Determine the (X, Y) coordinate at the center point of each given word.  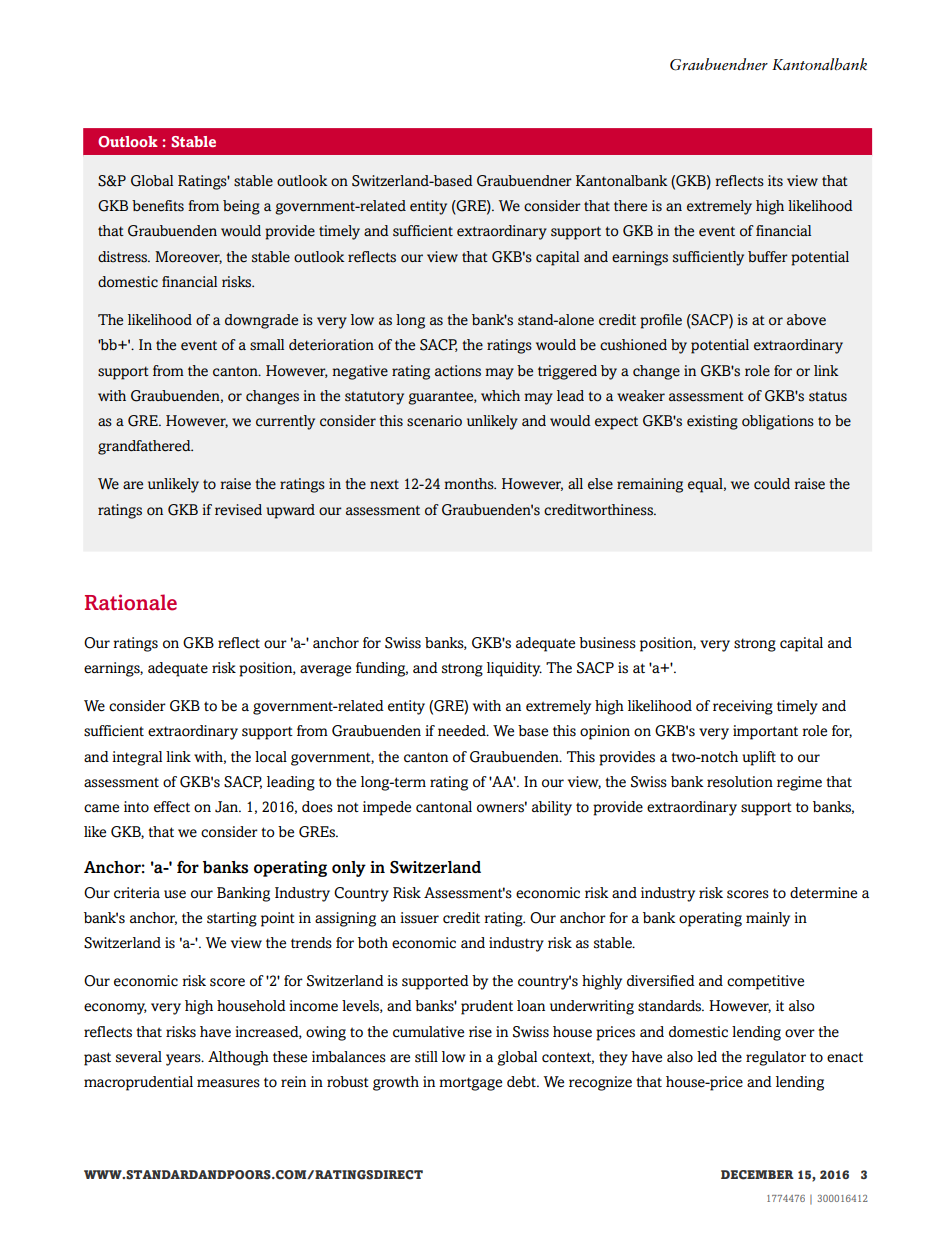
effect (172, 807)
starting (232, 919)
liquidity (514, 669)
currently (285, 422)
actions (458, 371)
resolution (740, 782)
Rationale (131, 602)
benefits (158, 206)
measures (228, 1083)
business (607, 643)
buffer (768, 256)
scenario (434, 421)
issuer (419, 918)
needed (463, 731)
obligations (778, 422)
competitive (765, 982)
